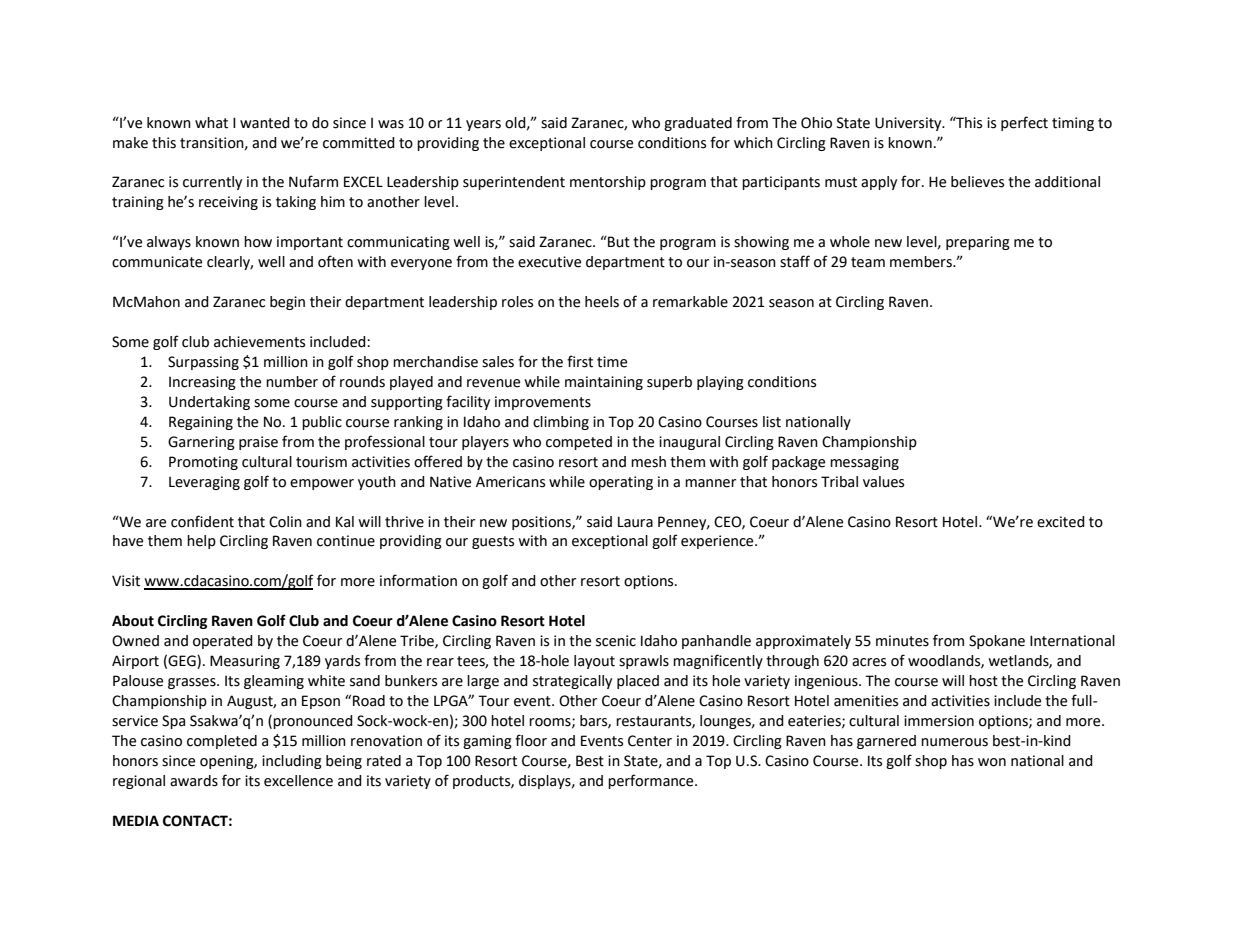  I want to click on wanted, so click(265, 123).
